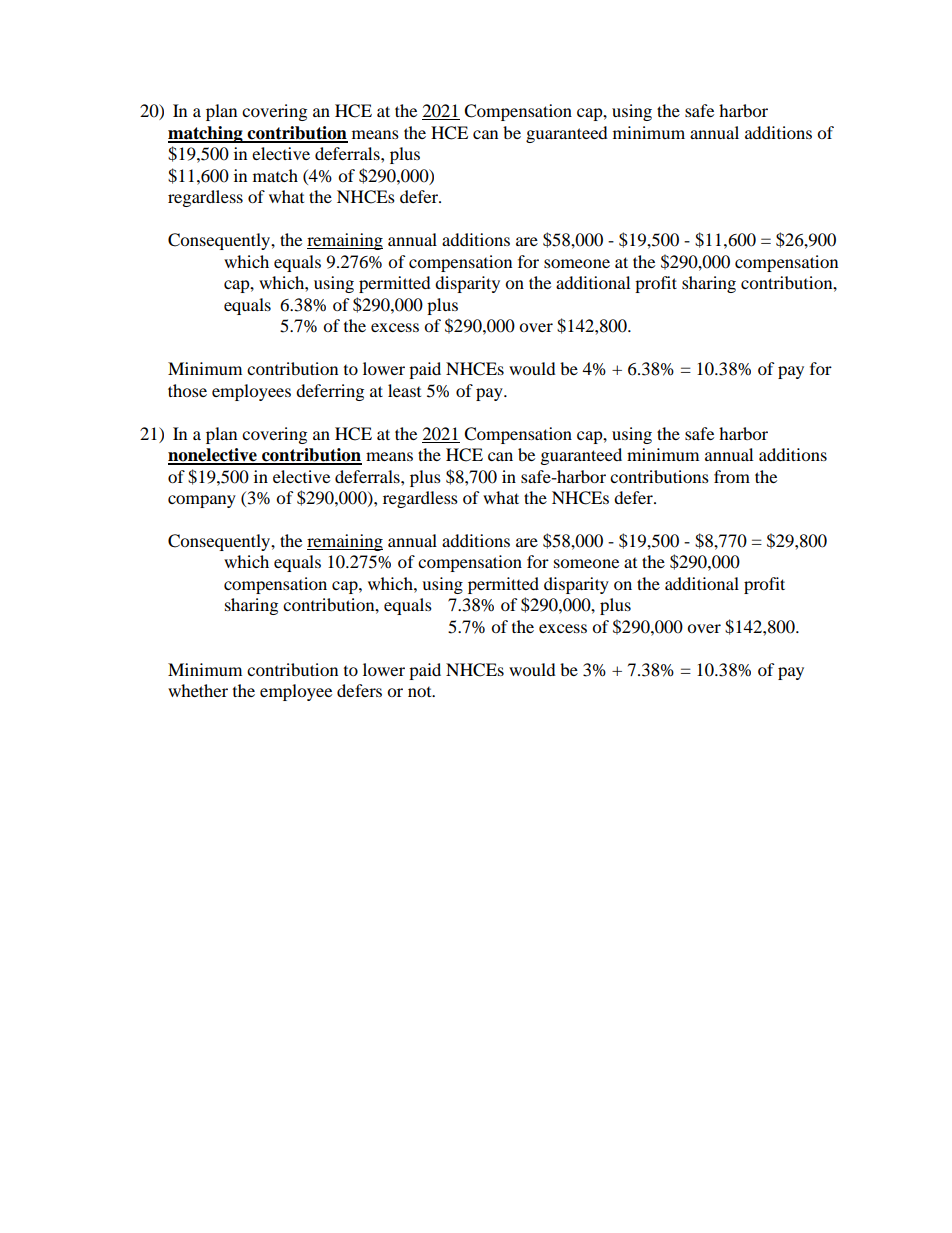 The image size is (952, 1233). I want to click on from, so click(732, 476).
